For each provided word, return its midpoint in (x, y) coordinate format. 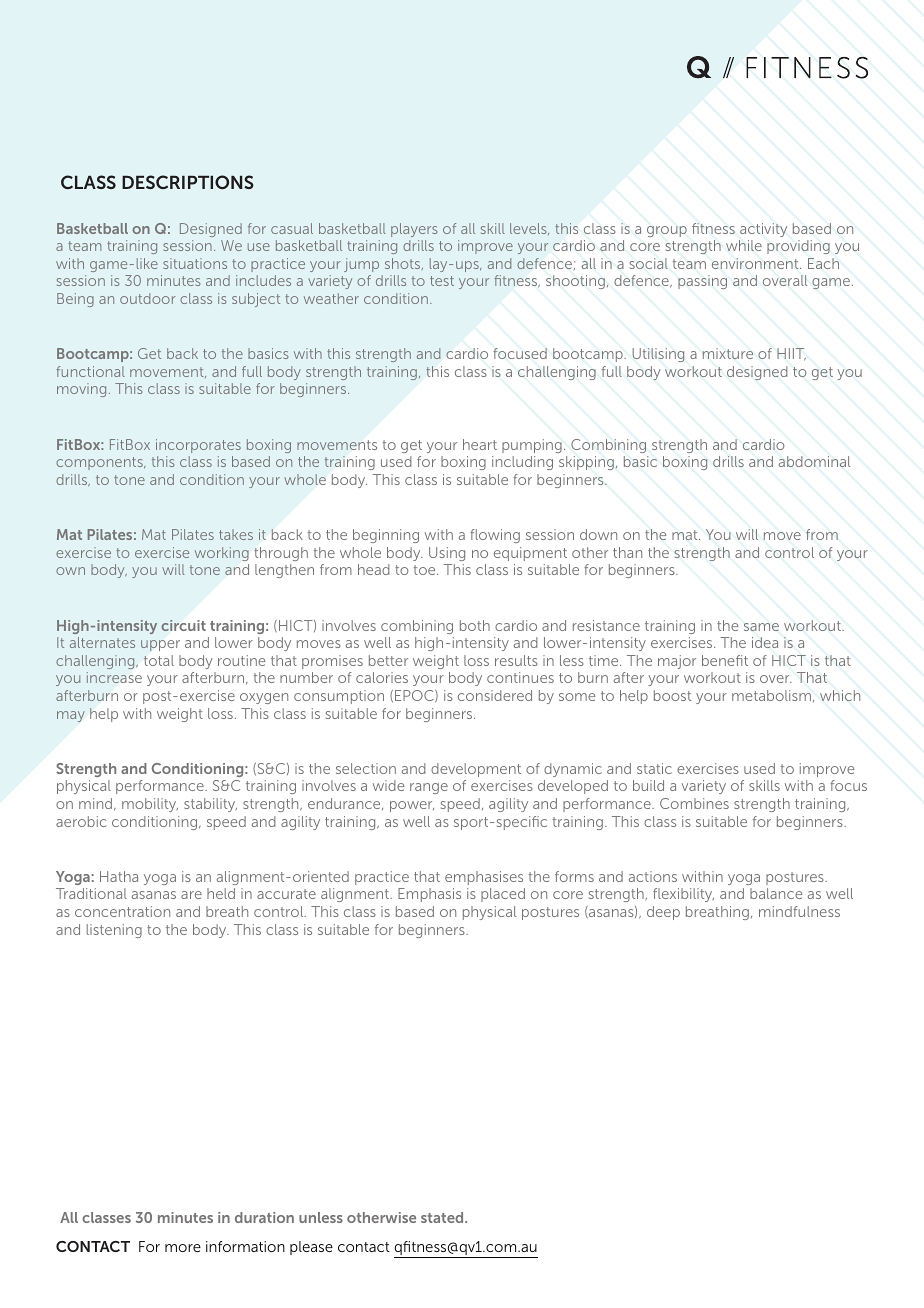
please (311, 1248)
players (414, 230)
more (183, 1248)
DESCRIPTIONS (188, 182)
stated (443, 1217)
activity (763, 230)
